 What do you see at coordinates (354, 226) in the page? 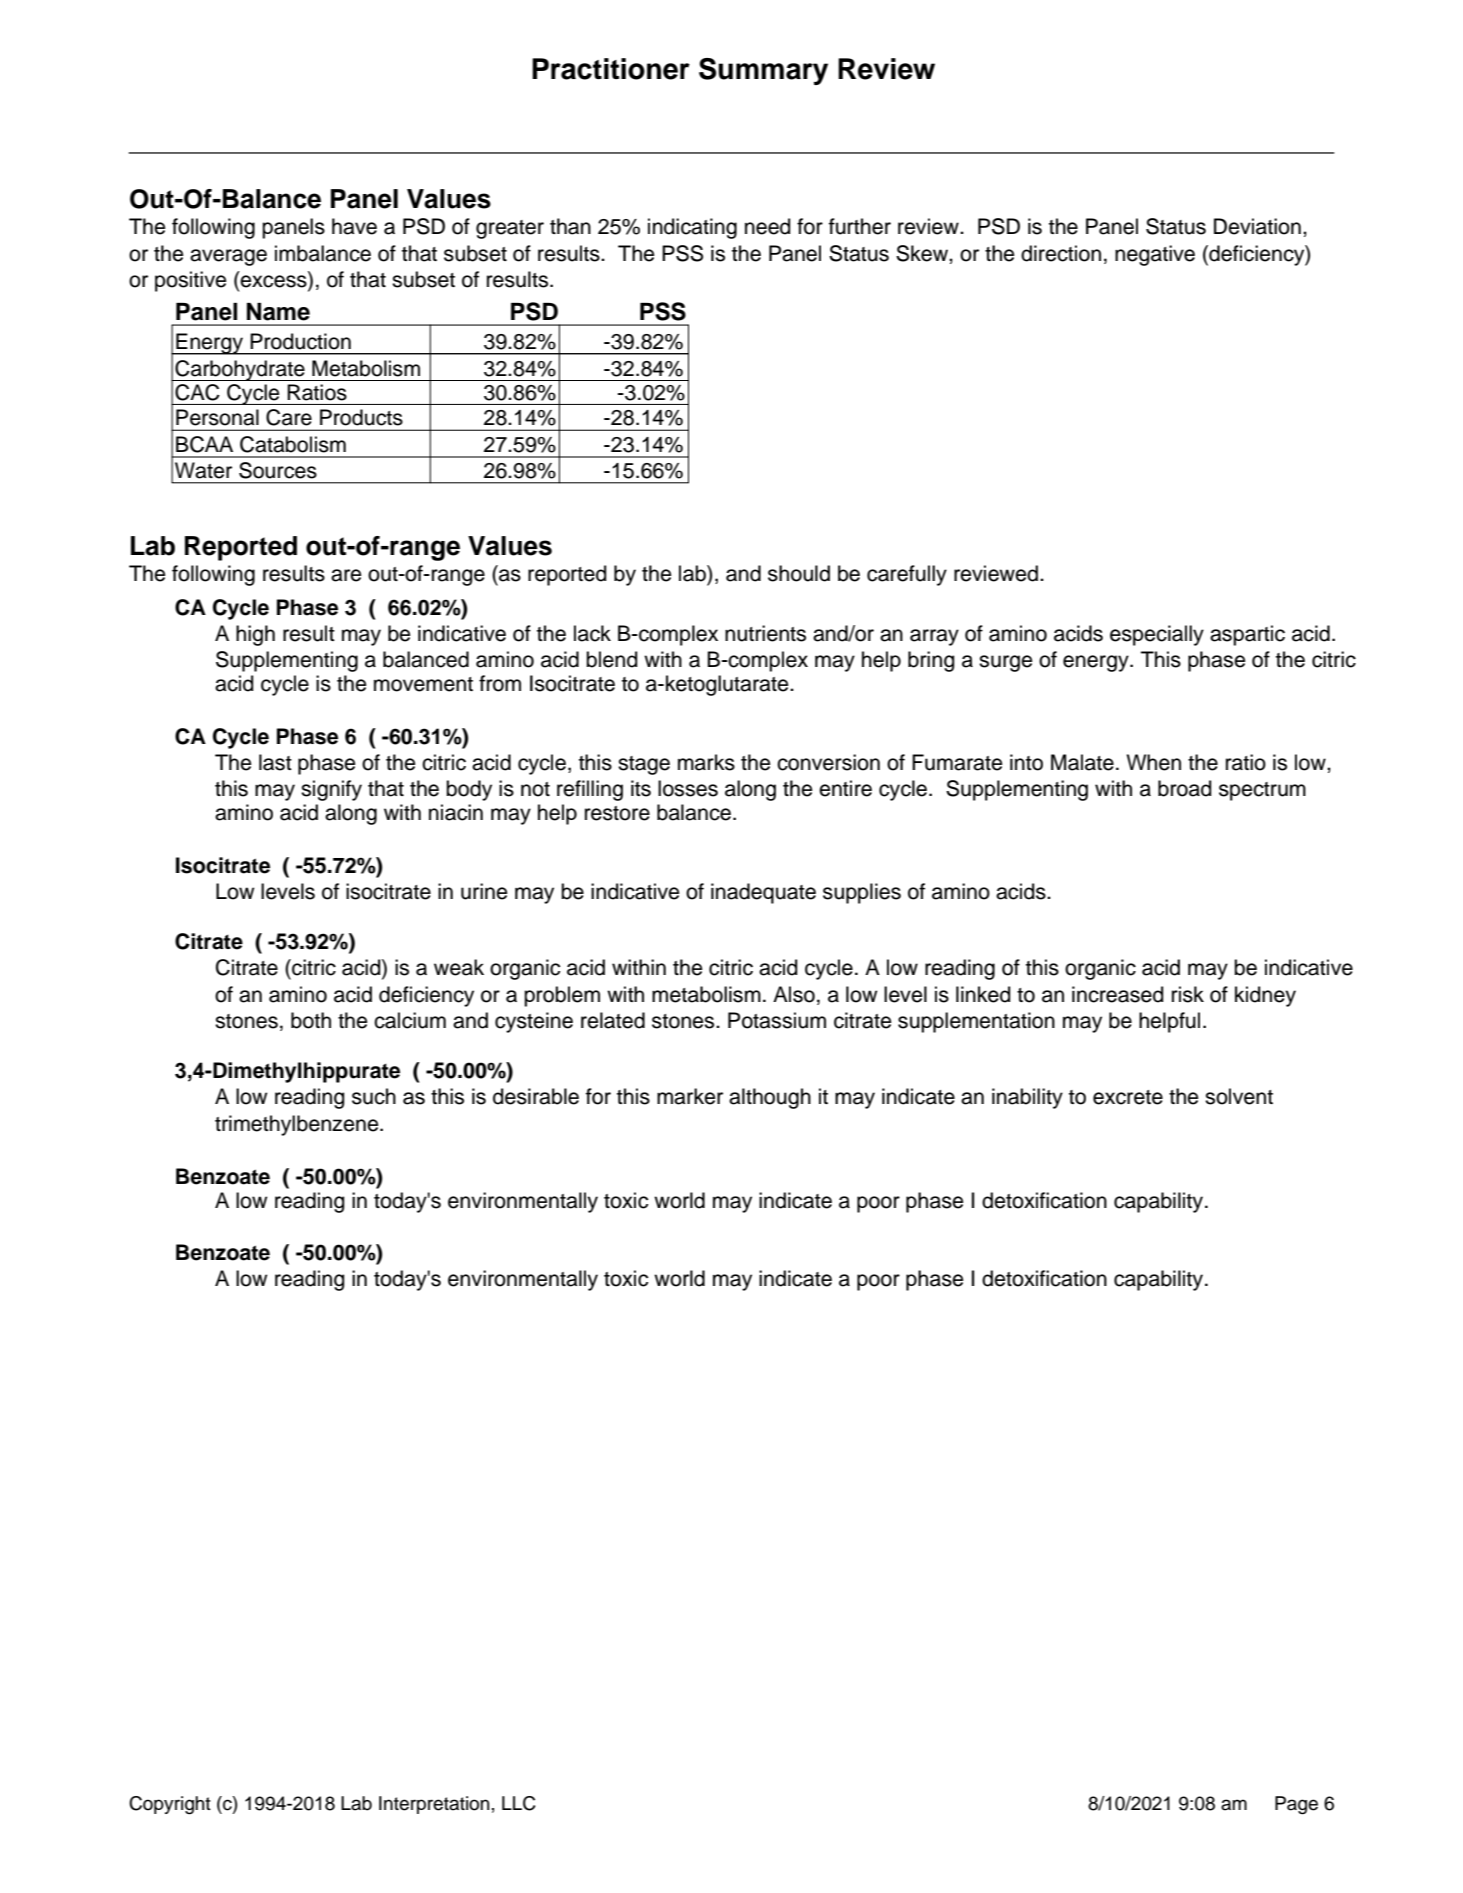
I see `have` at bounding box center [354, 226].
